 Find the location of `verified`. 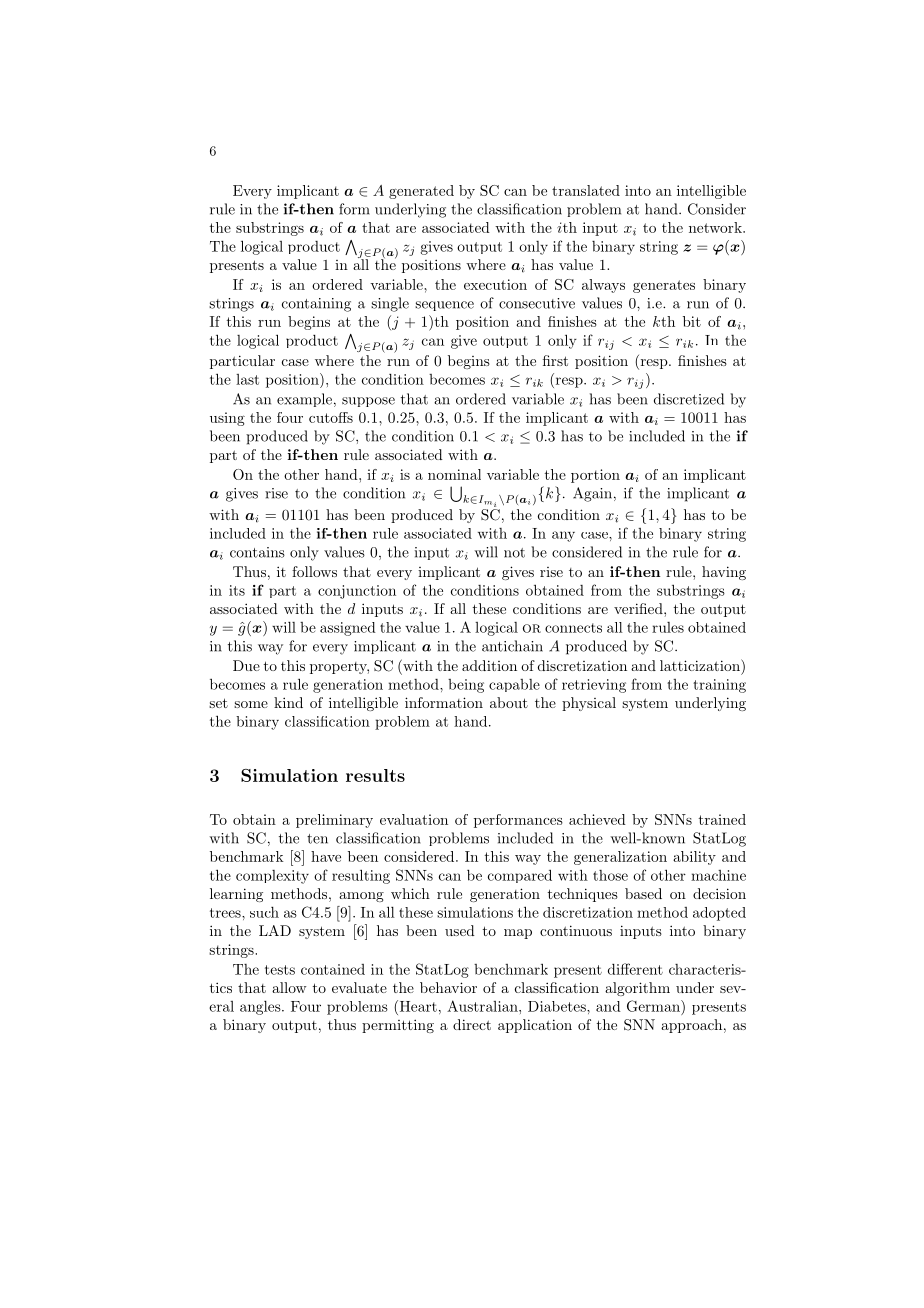

verified is located at coordinates (639, 608).
